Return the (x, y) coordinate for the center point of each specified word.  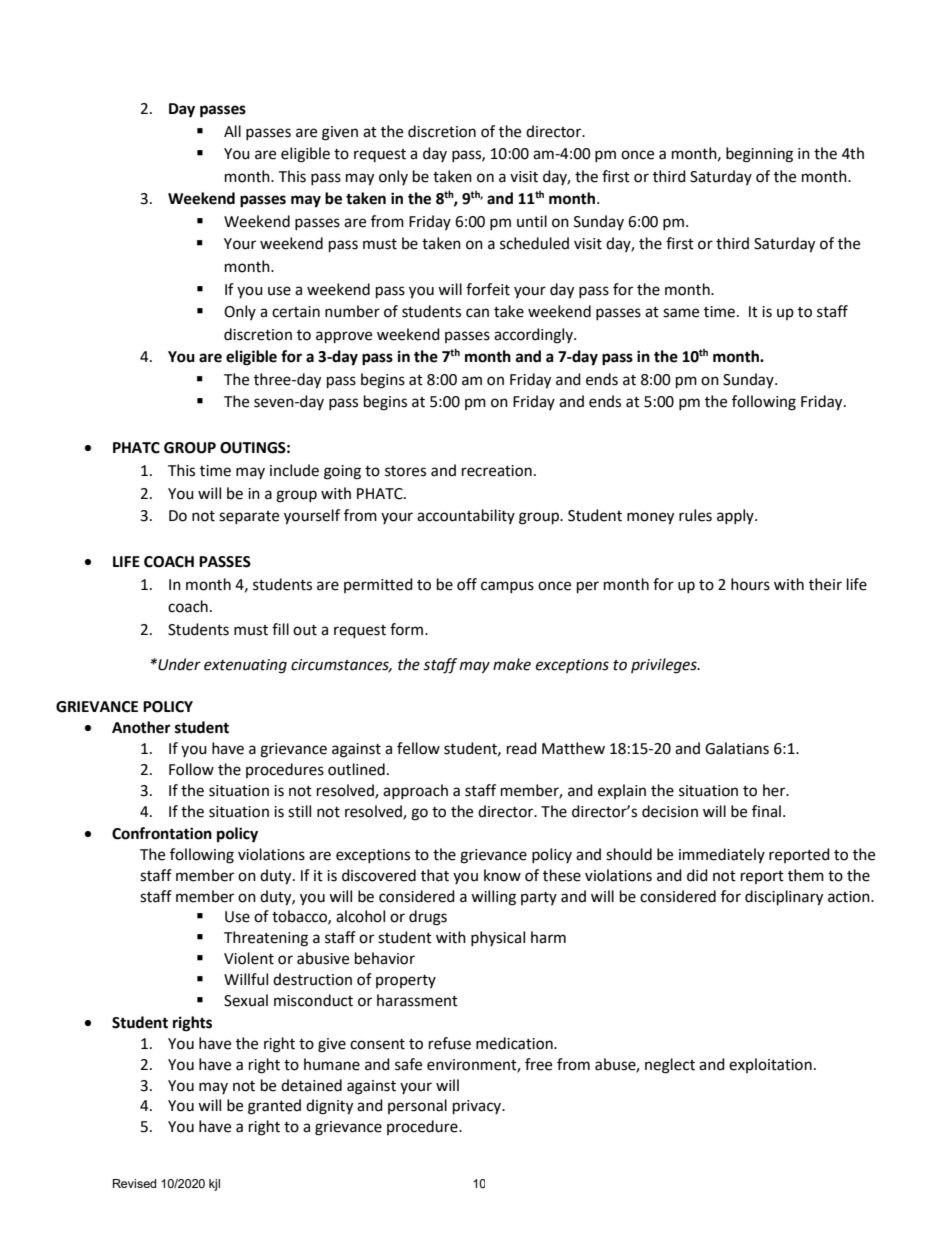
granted (274, 1107)
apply (736, 516)
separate (249, 517)
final (766, 811)
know (502, 875)
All (232, 131)
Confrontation (162, 833)
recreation (497, 471)
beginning (759, 155)
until (532, 221)
